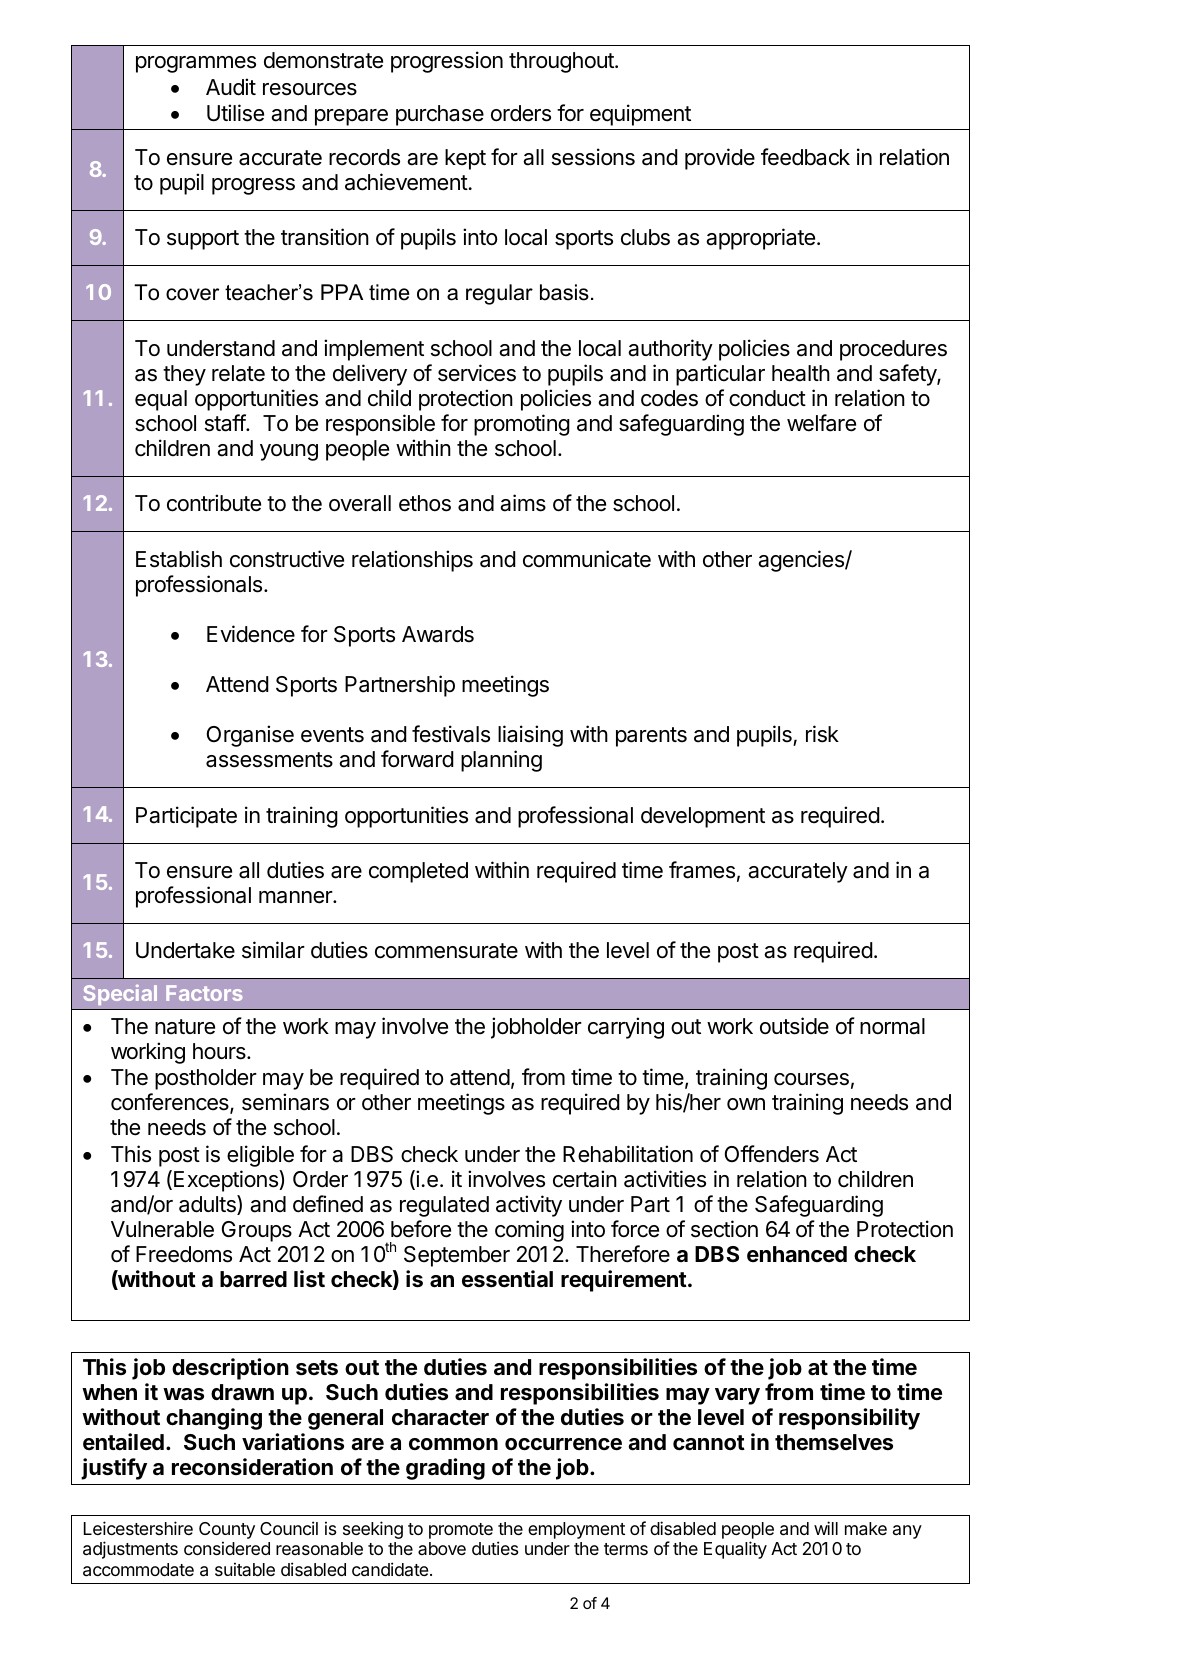  What do you see at coordinates (822, 734) in the image?
I see `risk` at bounding box center [822, 734].
